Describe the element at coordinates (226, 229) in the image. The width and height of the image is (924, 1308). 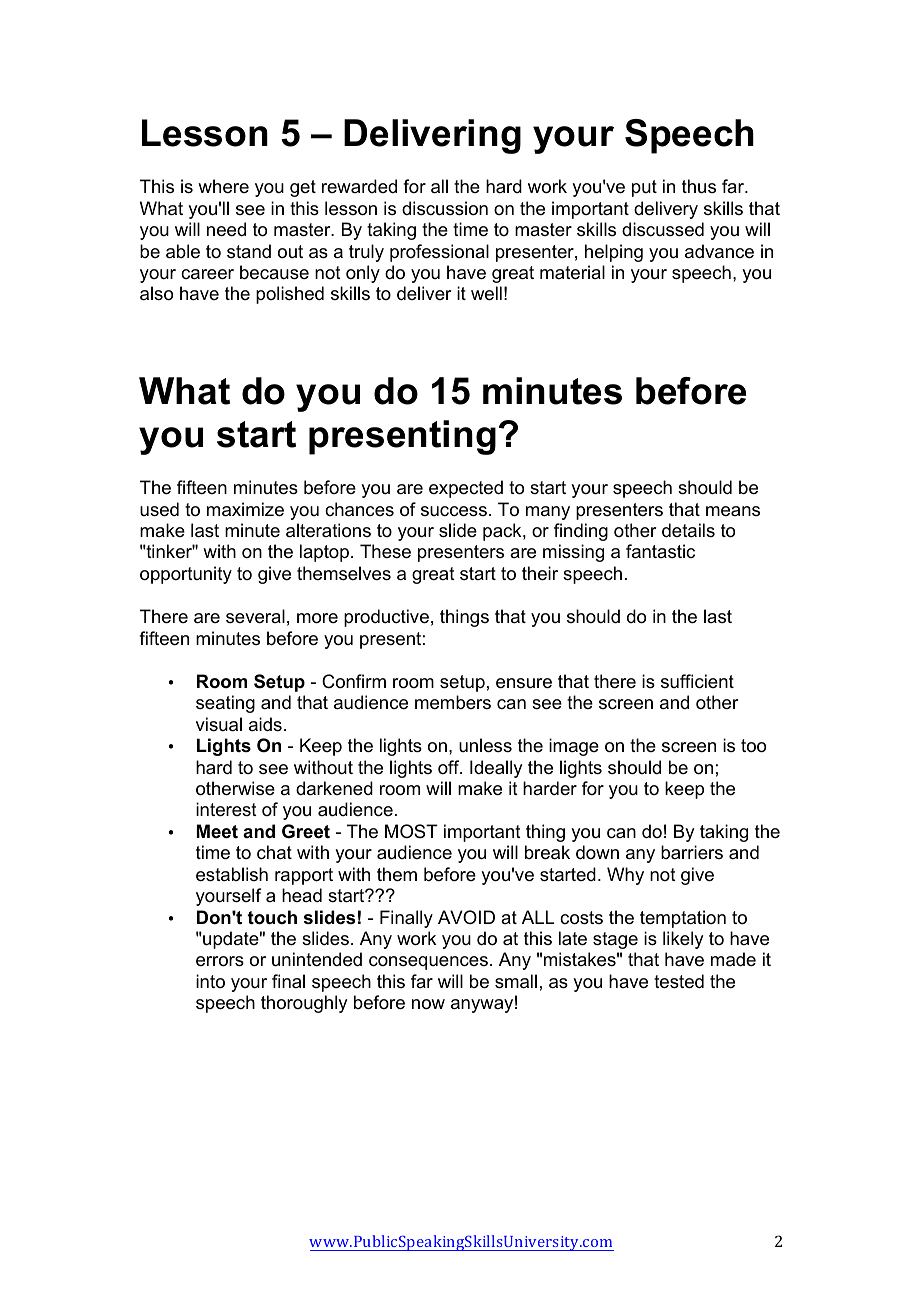
I see `need` at that location.
